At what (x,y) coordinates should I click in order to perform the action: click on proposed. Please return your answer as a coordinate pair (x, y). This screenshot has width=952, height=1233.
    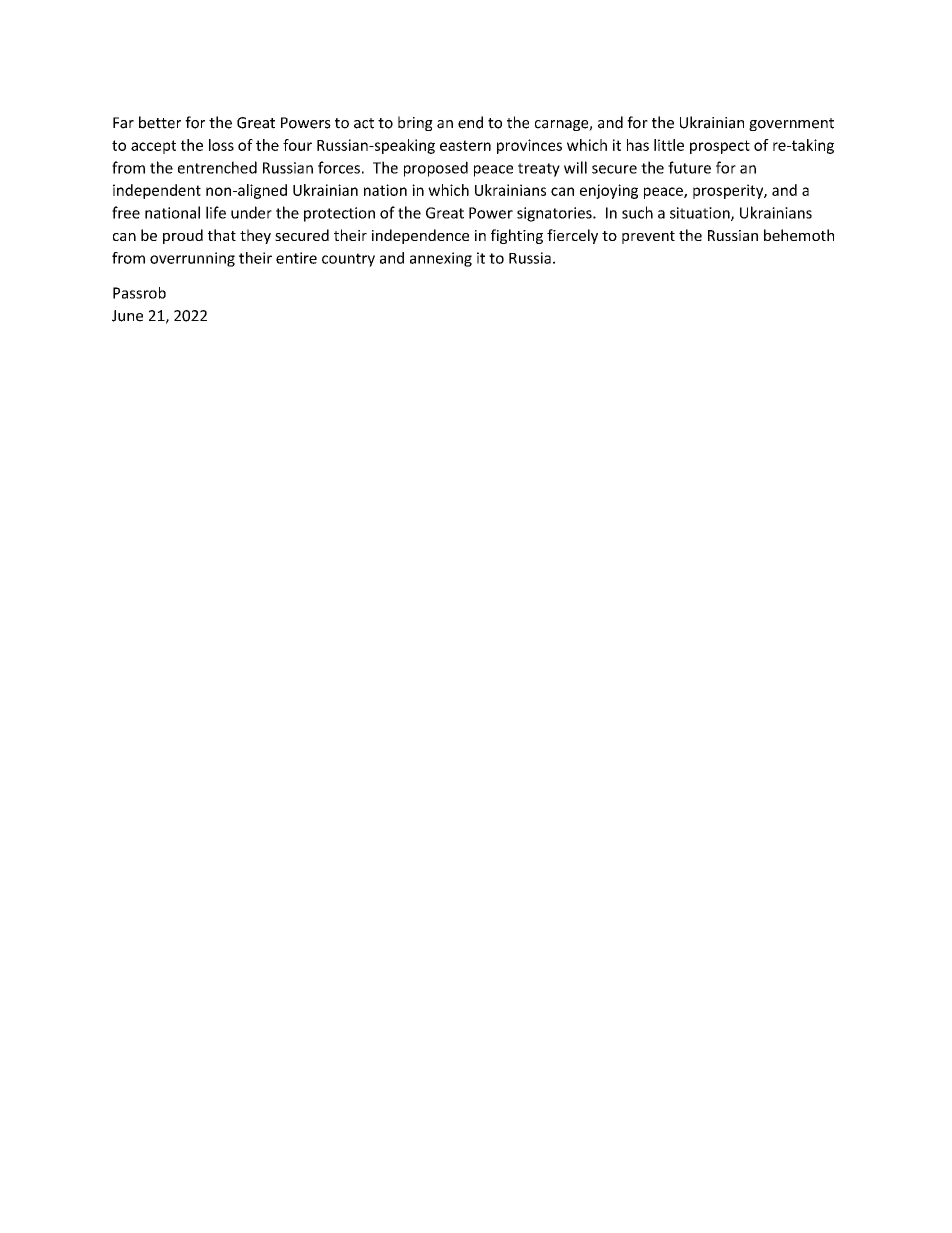
    Looking at the image, I should click on (436, 169).
